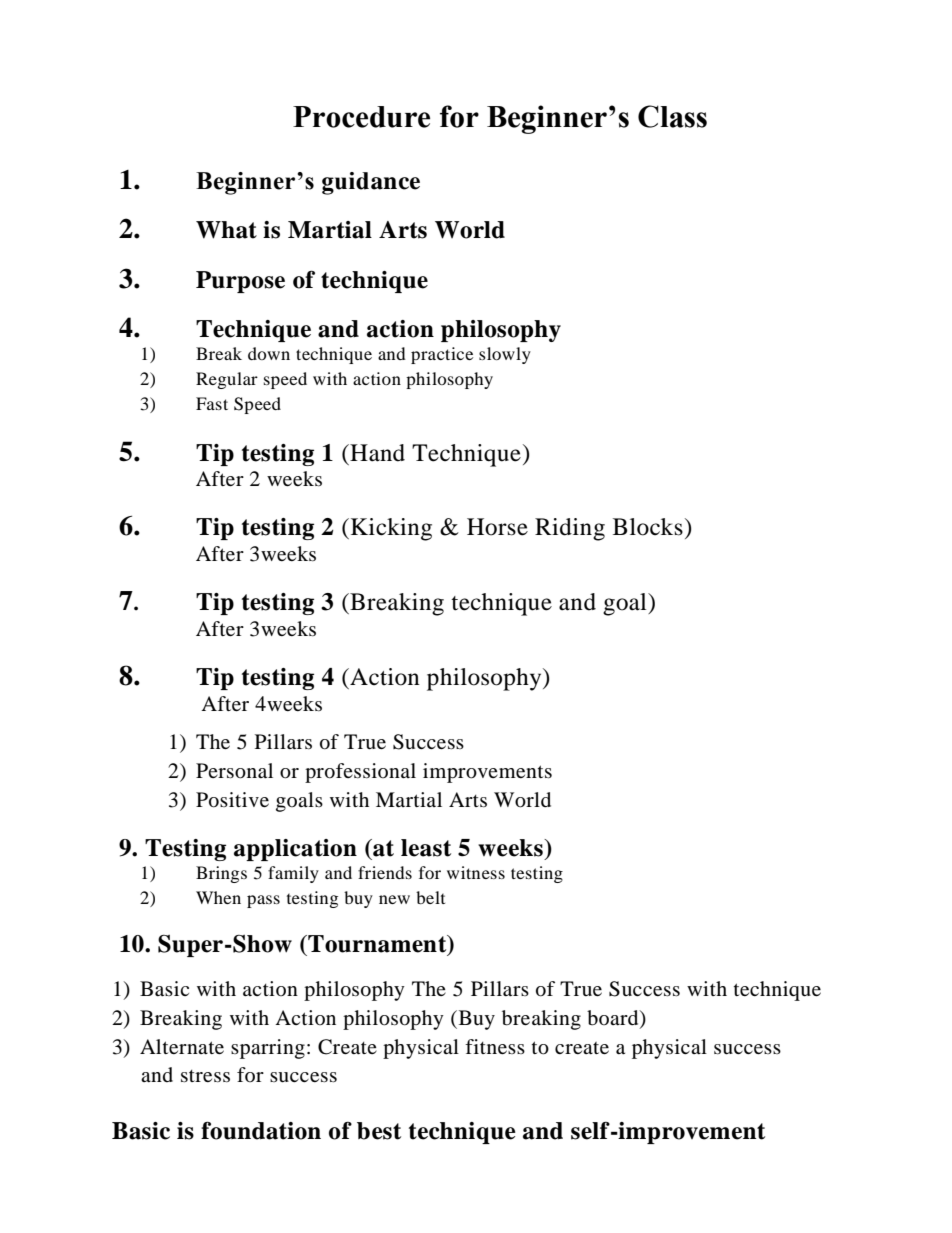  I want to click on foundation, so click(261, 1130).
